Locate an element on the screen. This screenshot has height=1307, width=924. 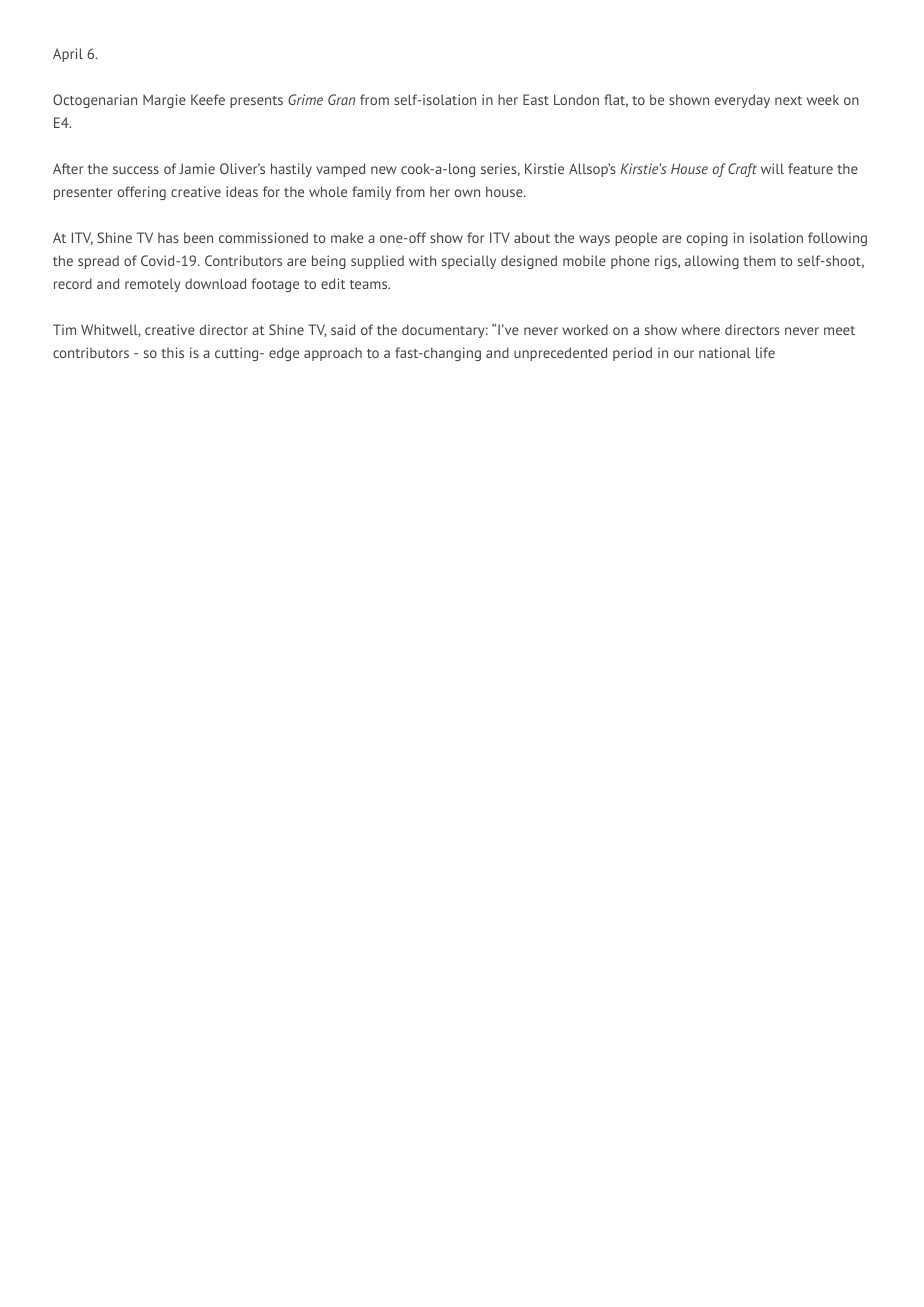
new is located at coordinates (384, 170).
